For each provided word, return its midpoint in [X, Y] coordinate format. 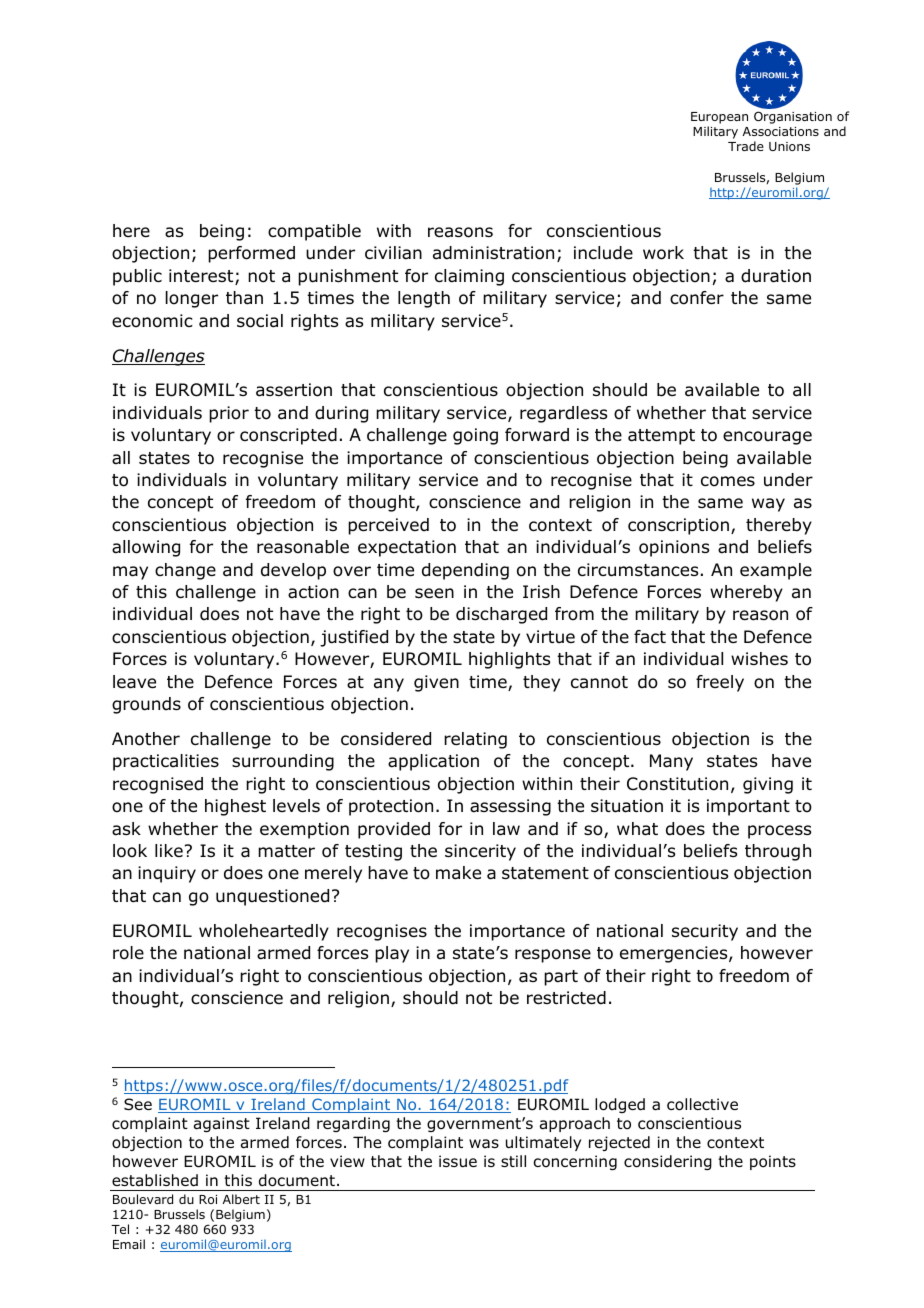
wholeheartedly [264, 932]
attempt [661, 437]
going [475, 436]
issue [458, 1161]
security [705, 932]
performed [251, 254]
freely [720, 683]
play [392, 954]
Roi [208, 1199]
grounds [146, 705]
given [436, 683]
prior [229, 414]
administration [493, 253]
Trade [746, 146]
